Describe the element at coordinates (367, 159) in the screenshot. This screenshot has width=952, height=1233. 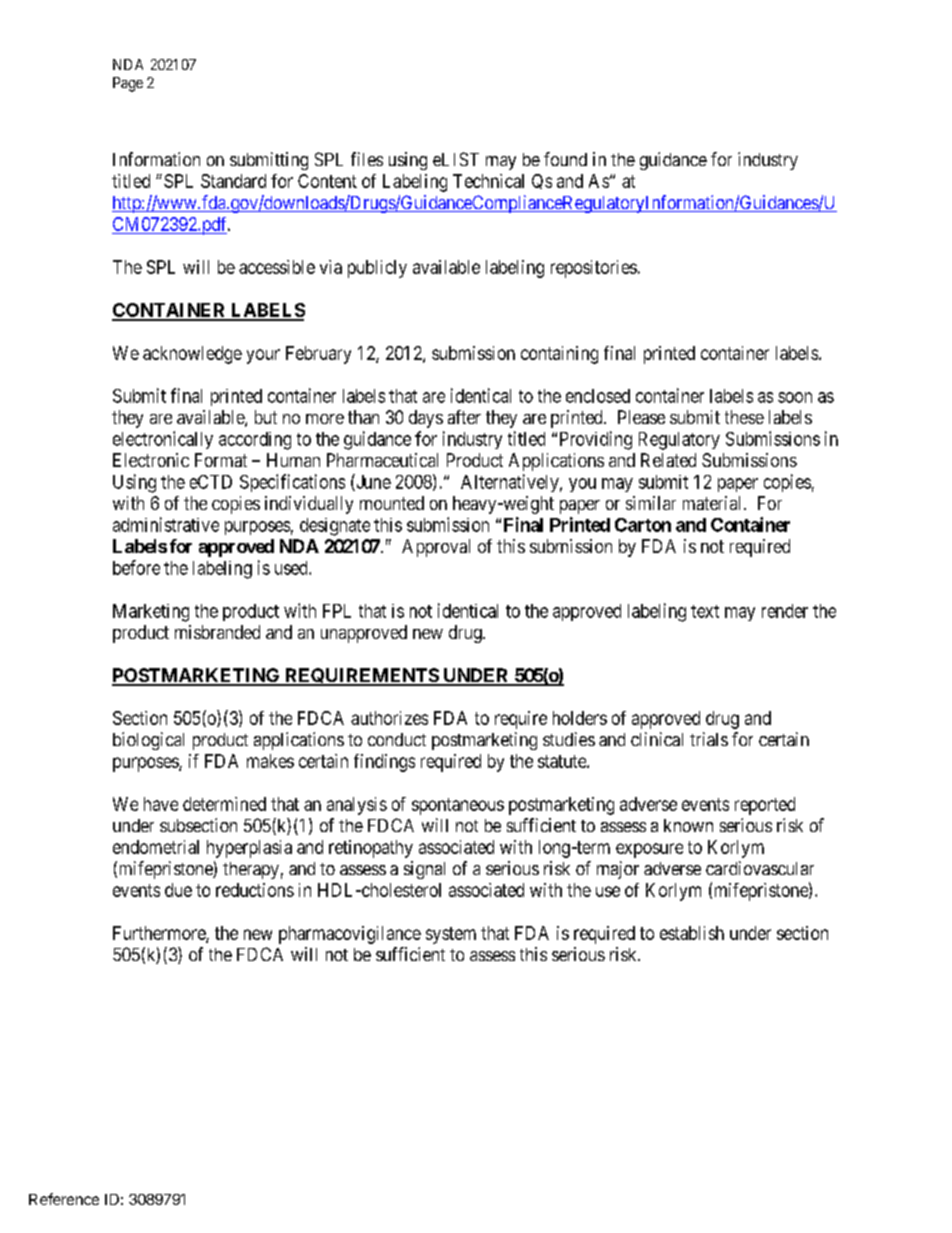
I see `files` at that location.
